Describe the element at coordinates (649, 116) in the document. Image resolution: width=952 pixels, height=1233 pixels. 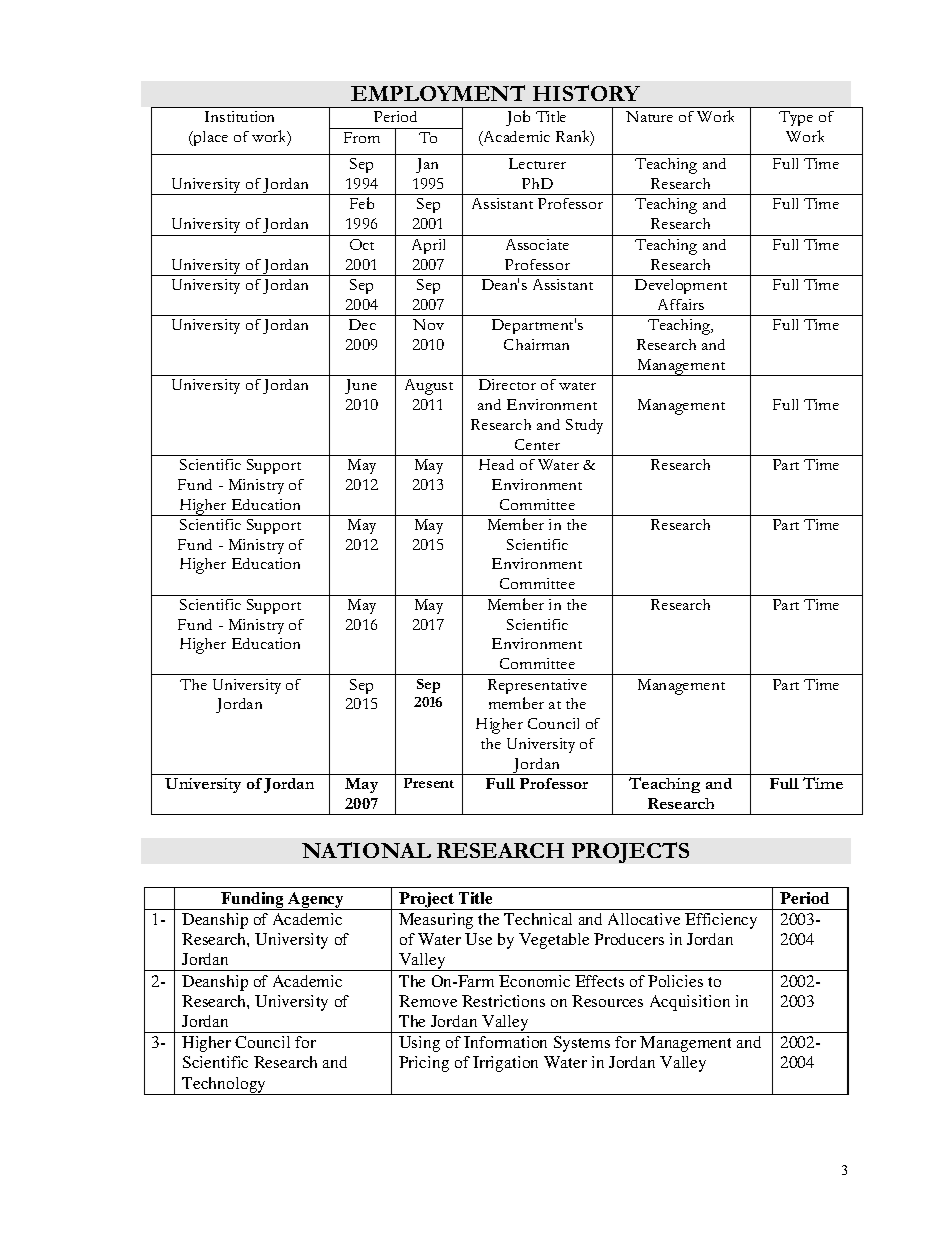
I see `Nature` at that location.
